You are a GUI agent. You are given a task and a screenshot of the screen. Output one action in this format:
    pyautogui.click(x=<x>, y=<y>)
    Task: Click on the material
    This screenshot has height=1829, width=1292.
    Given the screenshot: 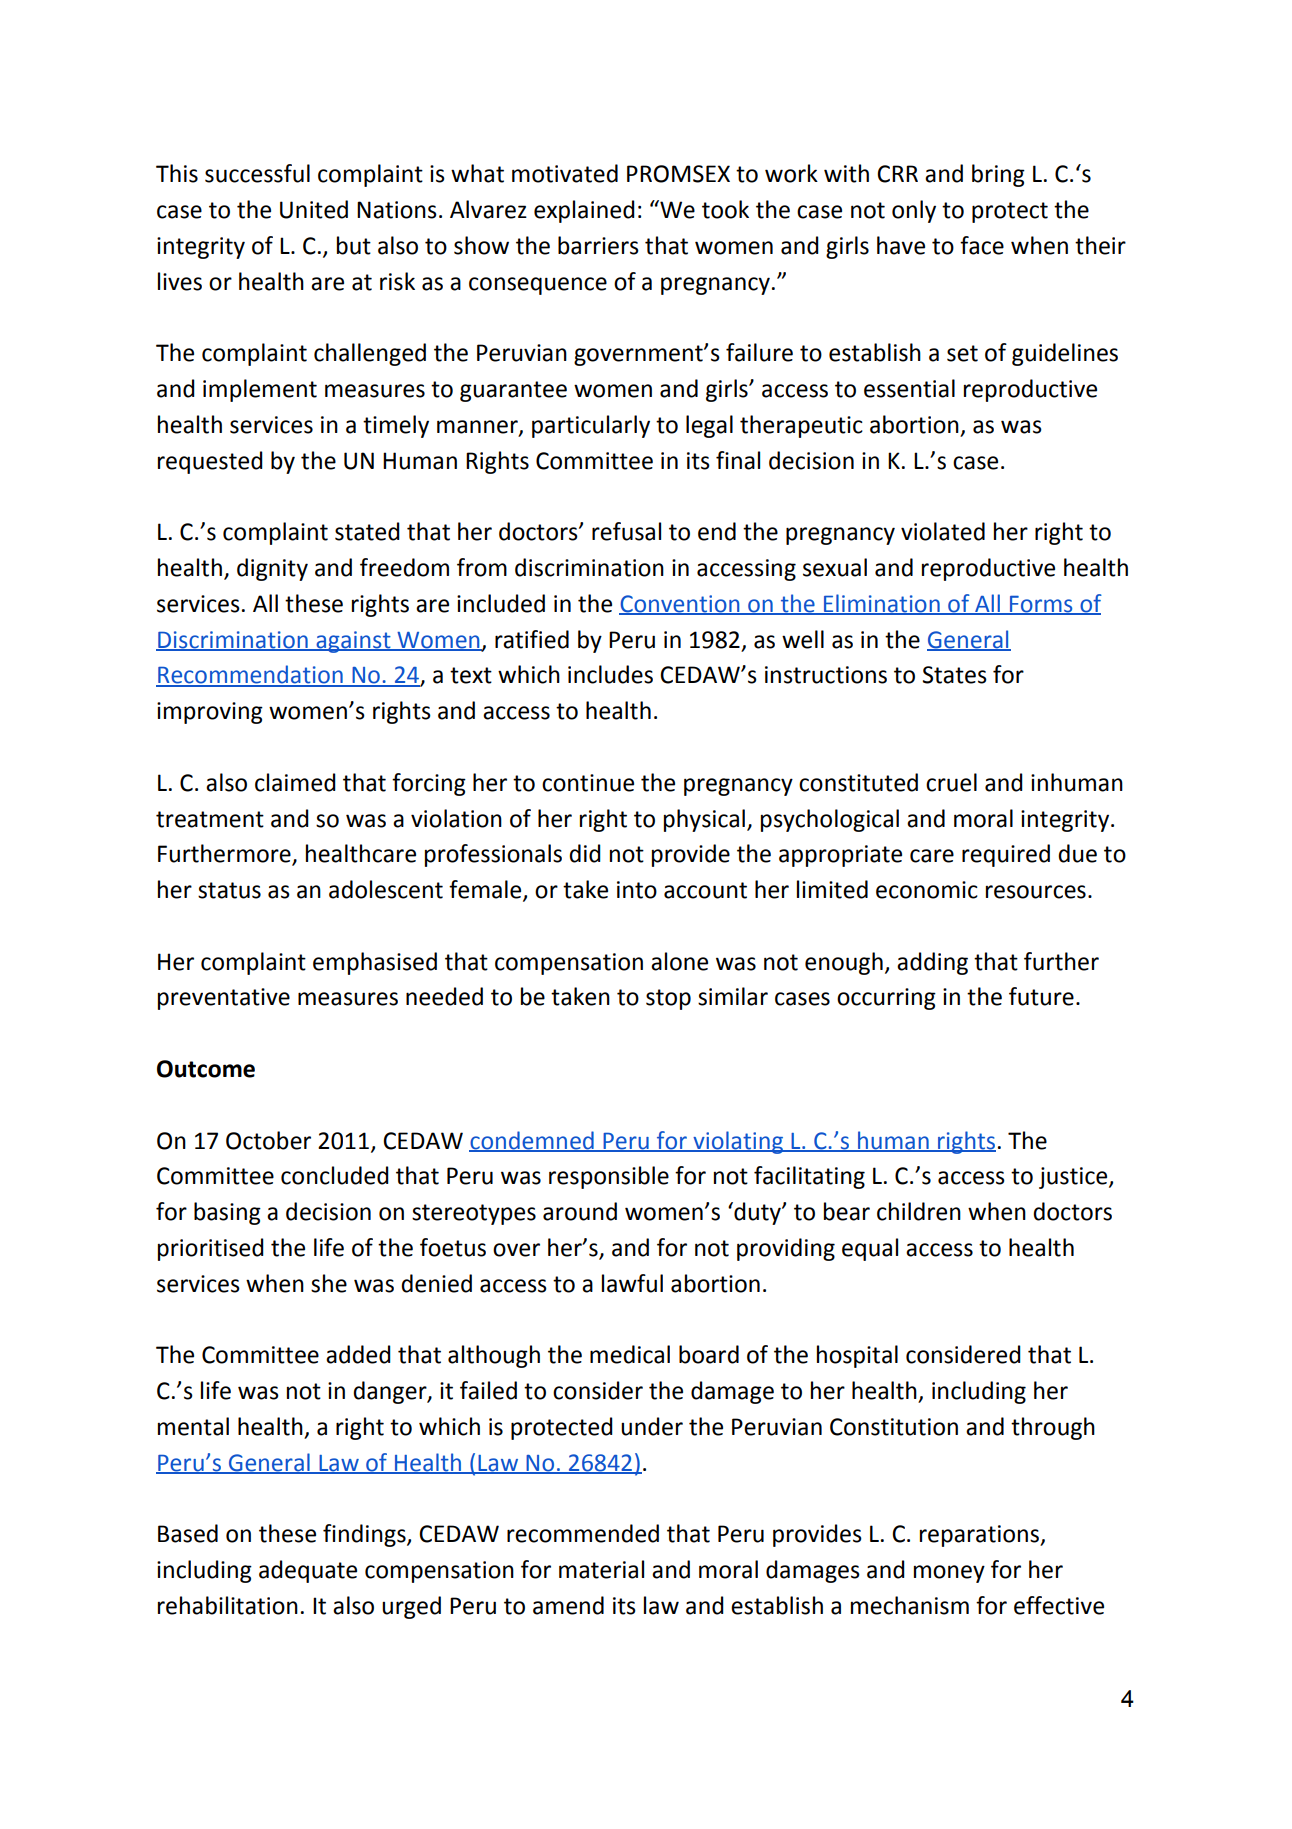 What is the action you would take?
    pyautogui.click(x=601, y=1569)
